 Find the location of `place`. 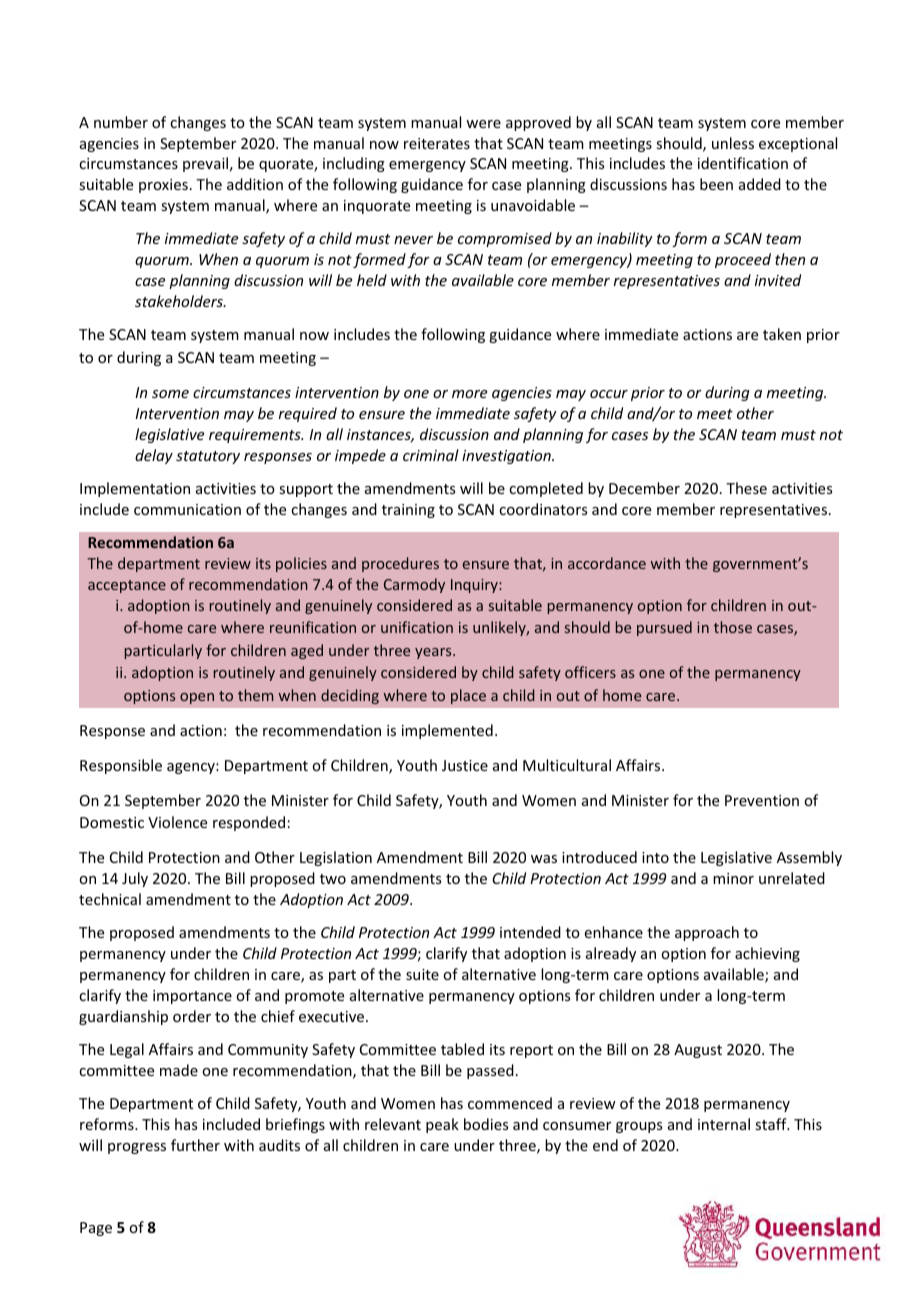

place is located at coordinates (468, 696).
